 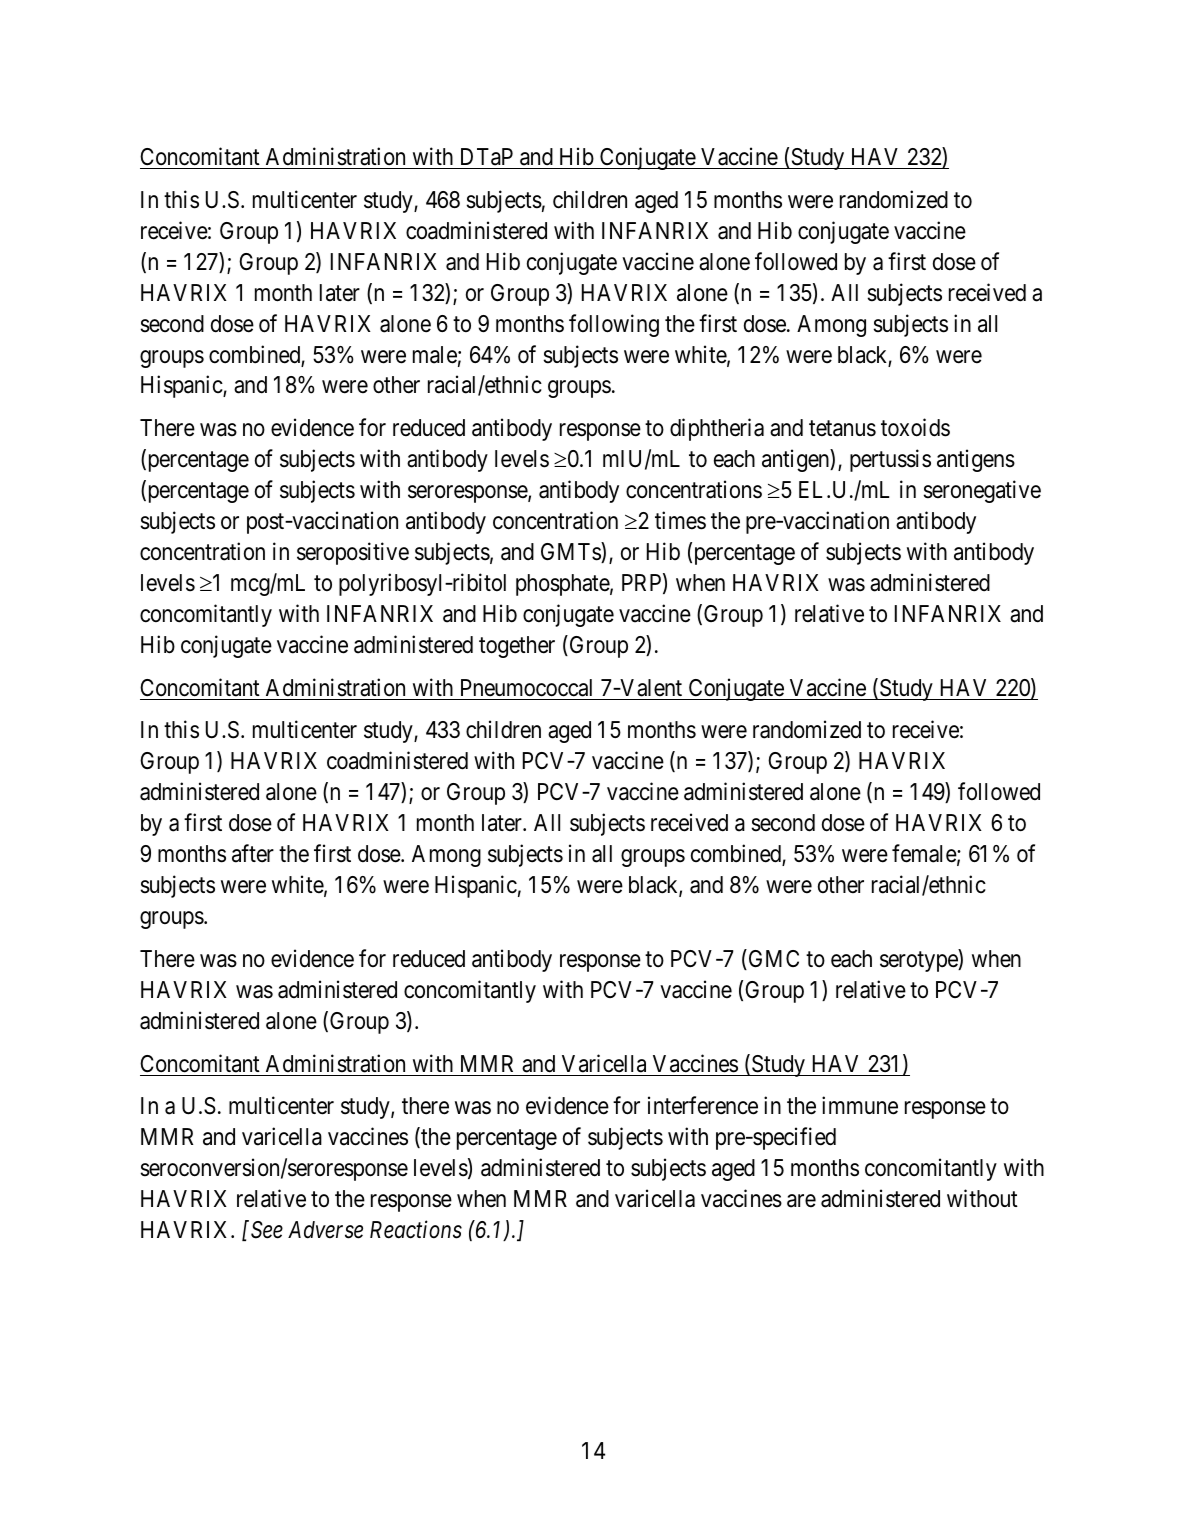 I want to click on pertussis, so click(x=890, y=460).
